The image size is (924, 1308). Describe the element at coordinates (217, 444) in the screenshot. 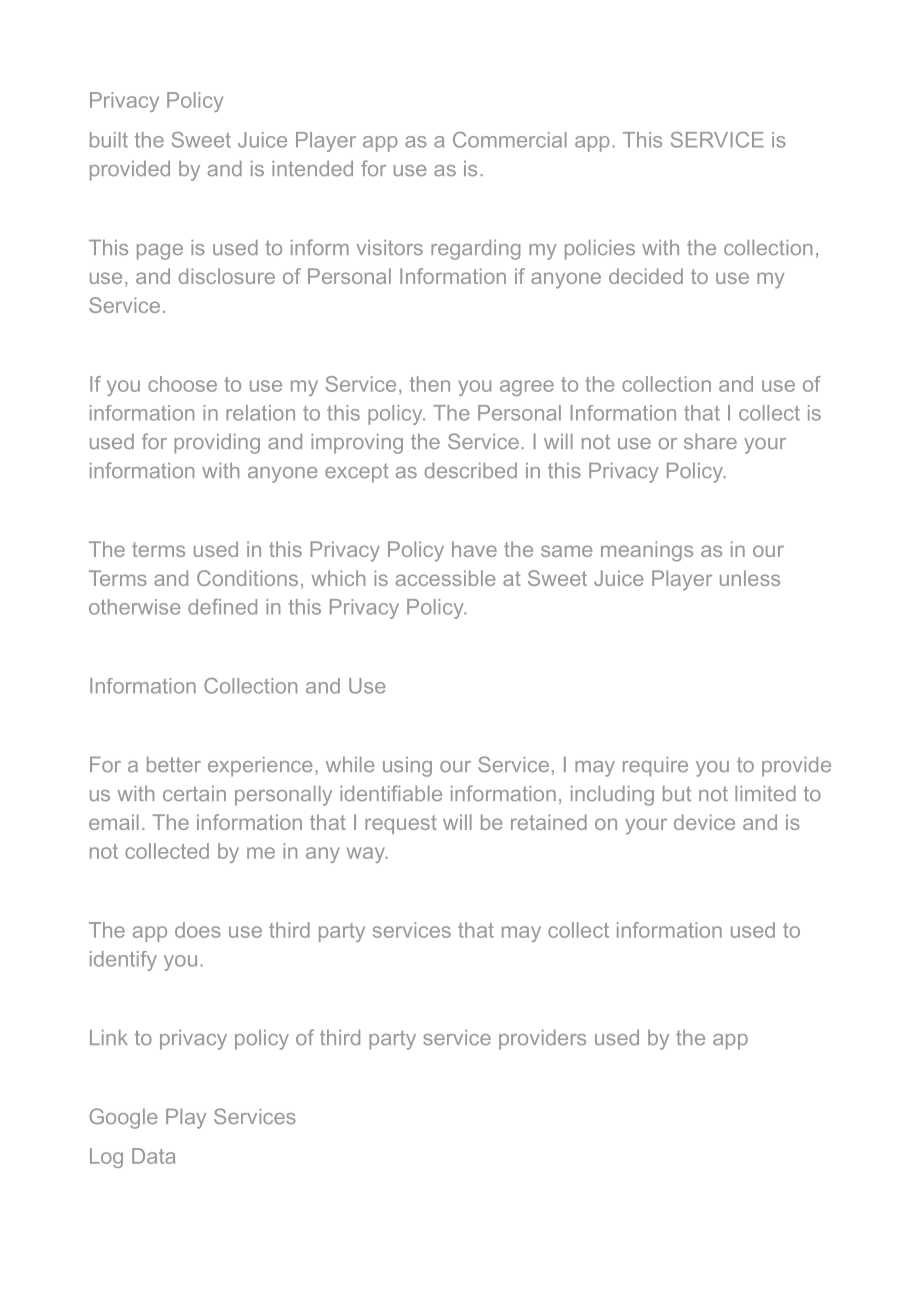

I see `providing` at that location.
